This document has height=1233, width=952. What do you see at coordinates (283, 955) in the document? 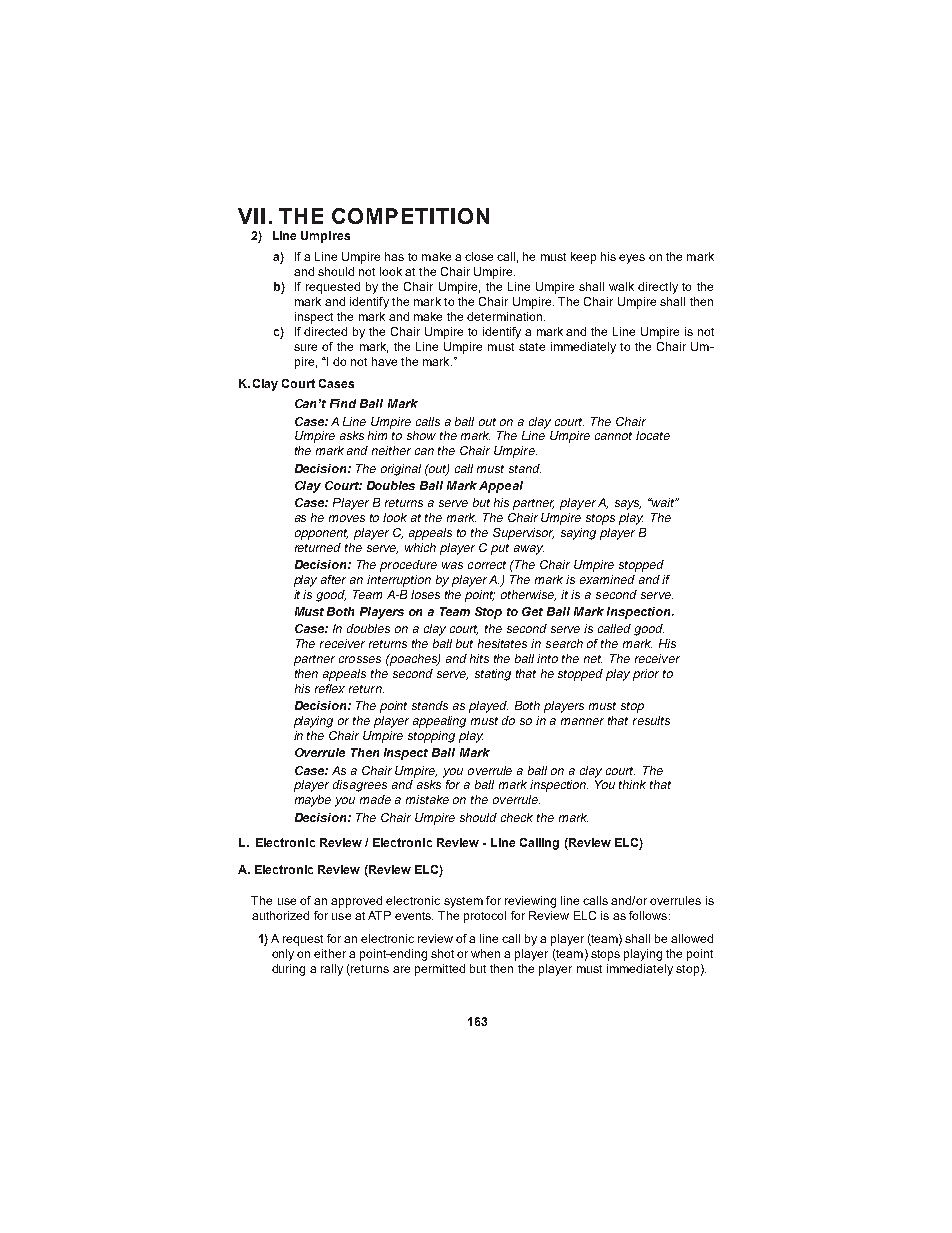
I see `only` at bounding box center [283, 955].
